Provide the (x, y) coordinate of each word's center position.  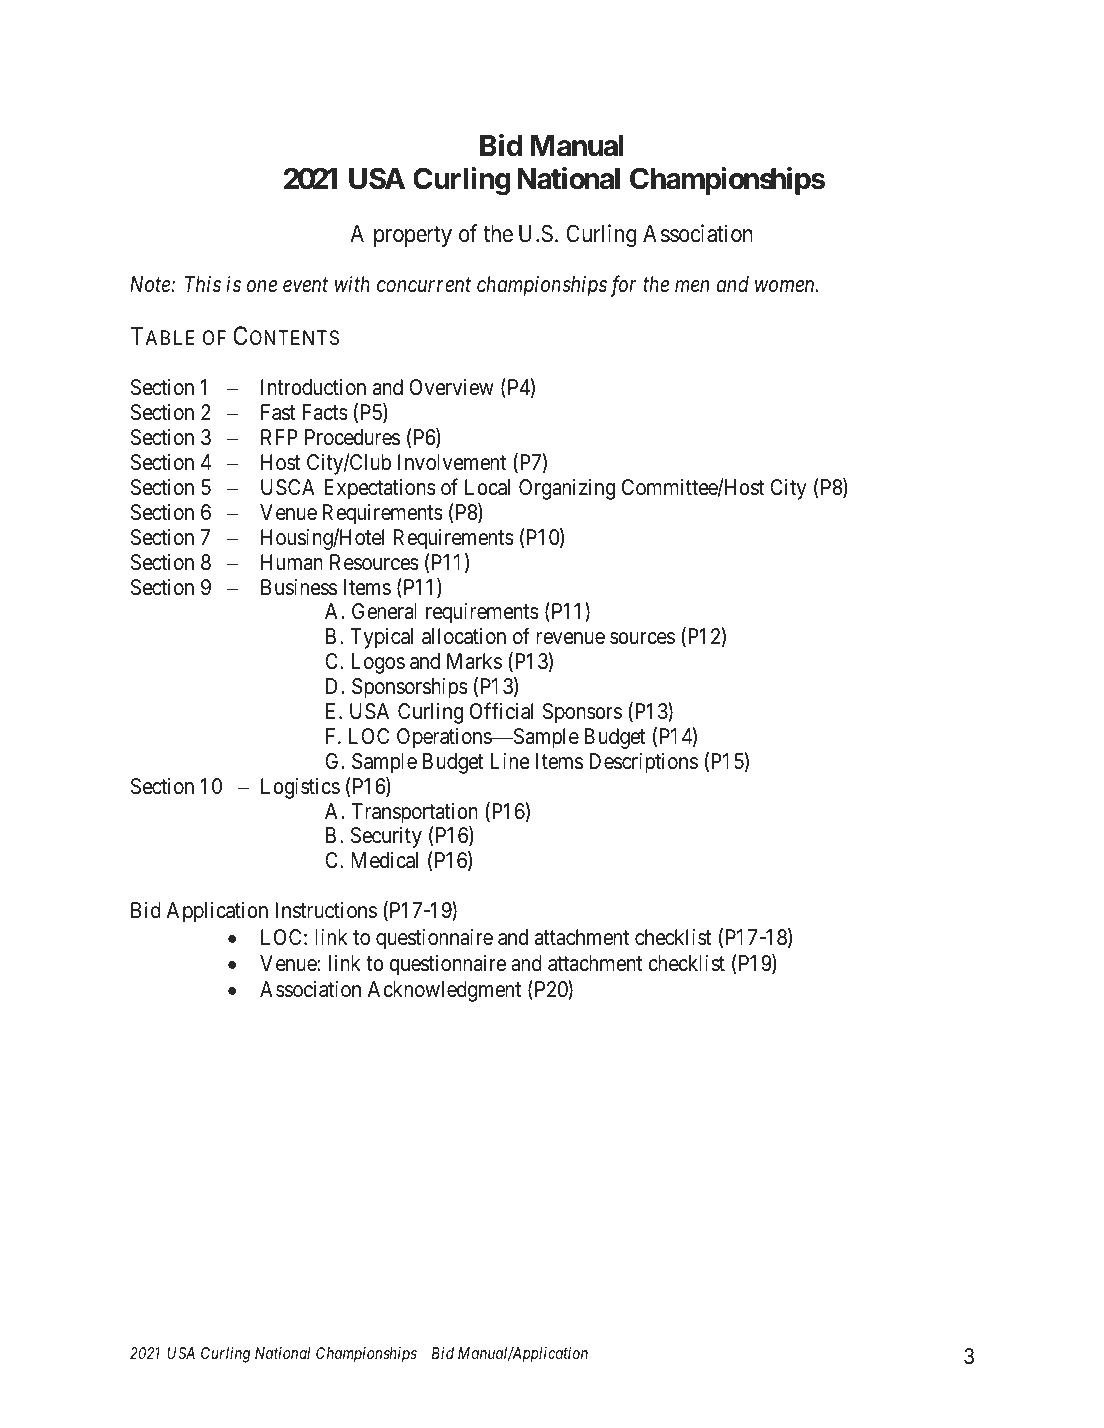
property (413, 236)
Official (501, 711)
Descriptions (643, 763)
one (262, 286)
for (623, 286)
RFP (279, 437)
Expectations (380, 489)
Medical (384, 860)
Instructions (326, 910)
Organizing (567, 489)
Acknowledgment (444, 991)
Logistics (300, 788)
